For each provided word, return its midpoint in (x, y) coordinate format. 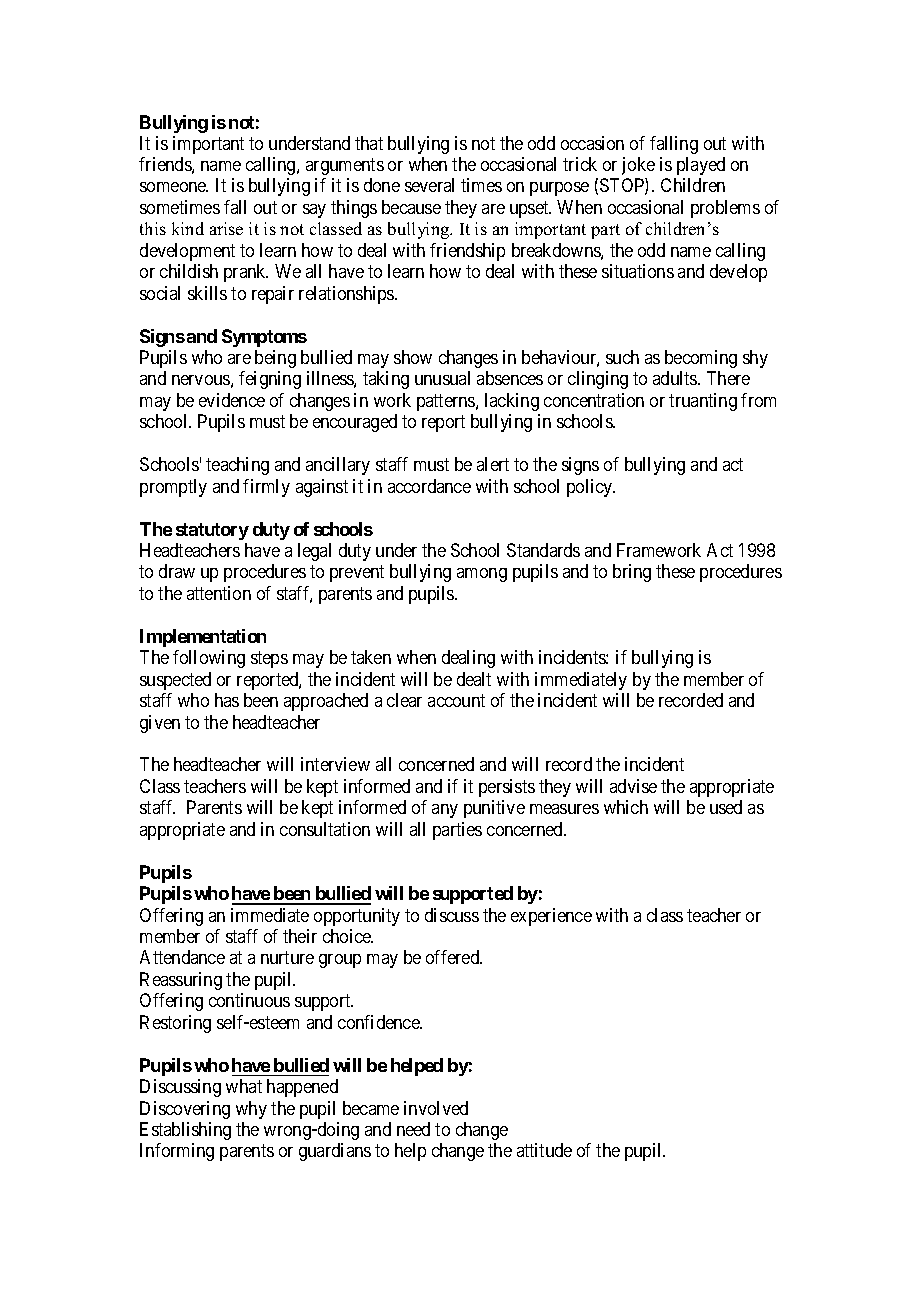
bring (632, 573)
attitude (544, 1150)
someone (174, 187)
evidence (232, 400)
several (429, 185)
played (701, 166)
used (726, 807)
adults (676, 378)
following (209, 659)
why (251, 1110)
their (300, 936)
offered (454, 957)
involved (436, 1108)
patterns (447, 402)
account (456, 700)
